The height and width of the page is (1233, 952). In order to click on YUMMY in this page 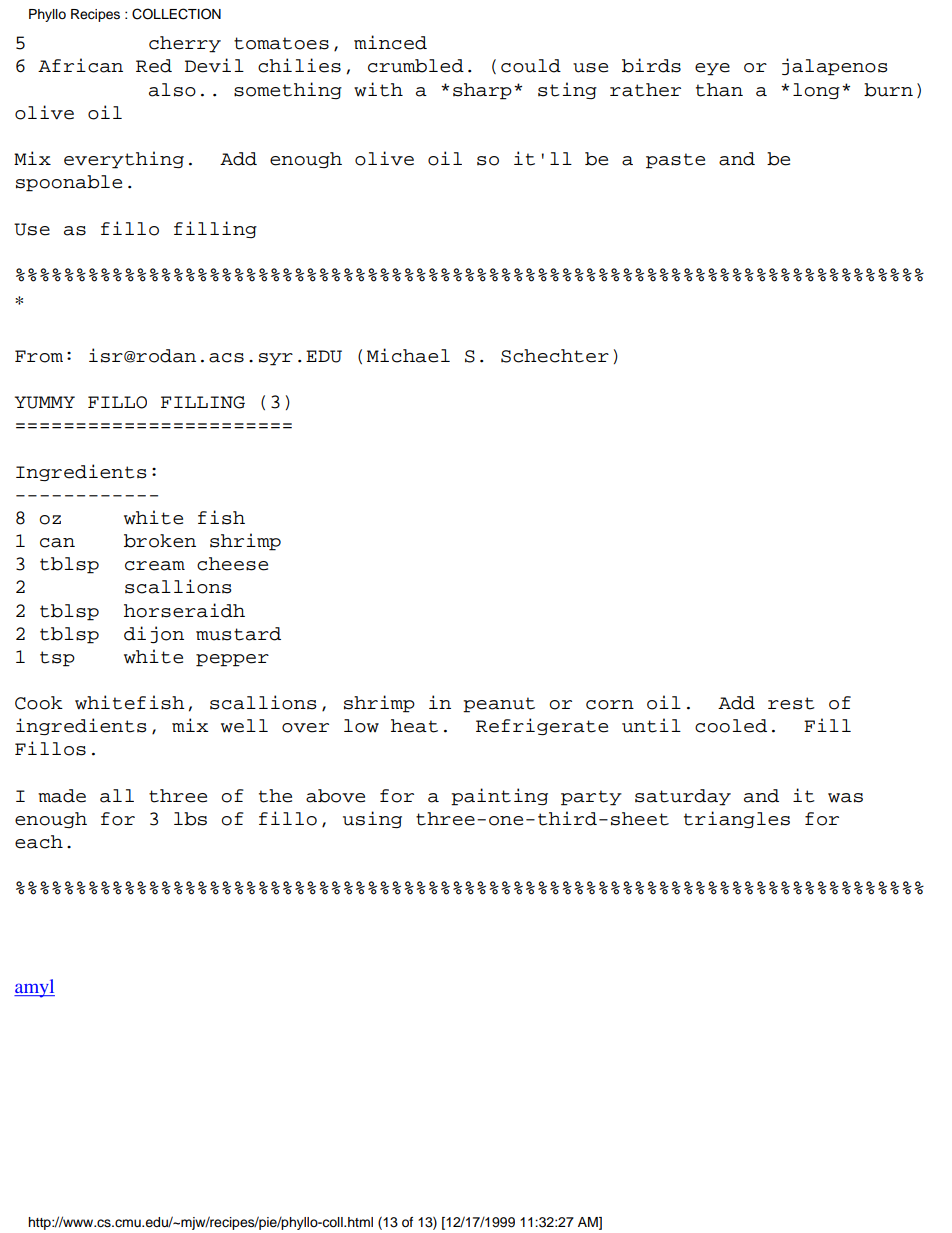, I will do `click(44, 402)`.
